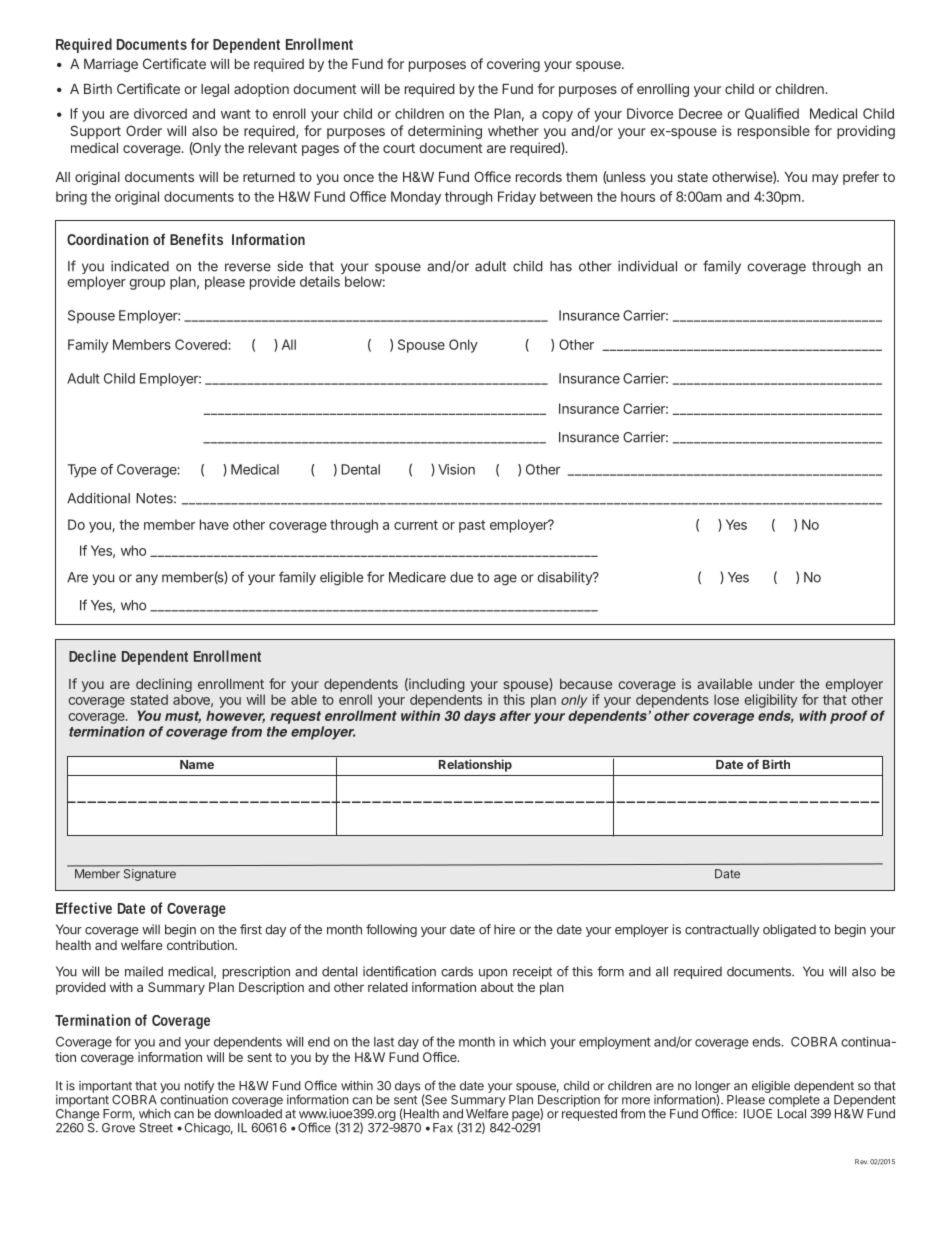 The height and width of the document is (1233, 952). What do you see at coordinates (443, 1128) in the document?
I see `Fax` at bounding box center [443, 1128].
